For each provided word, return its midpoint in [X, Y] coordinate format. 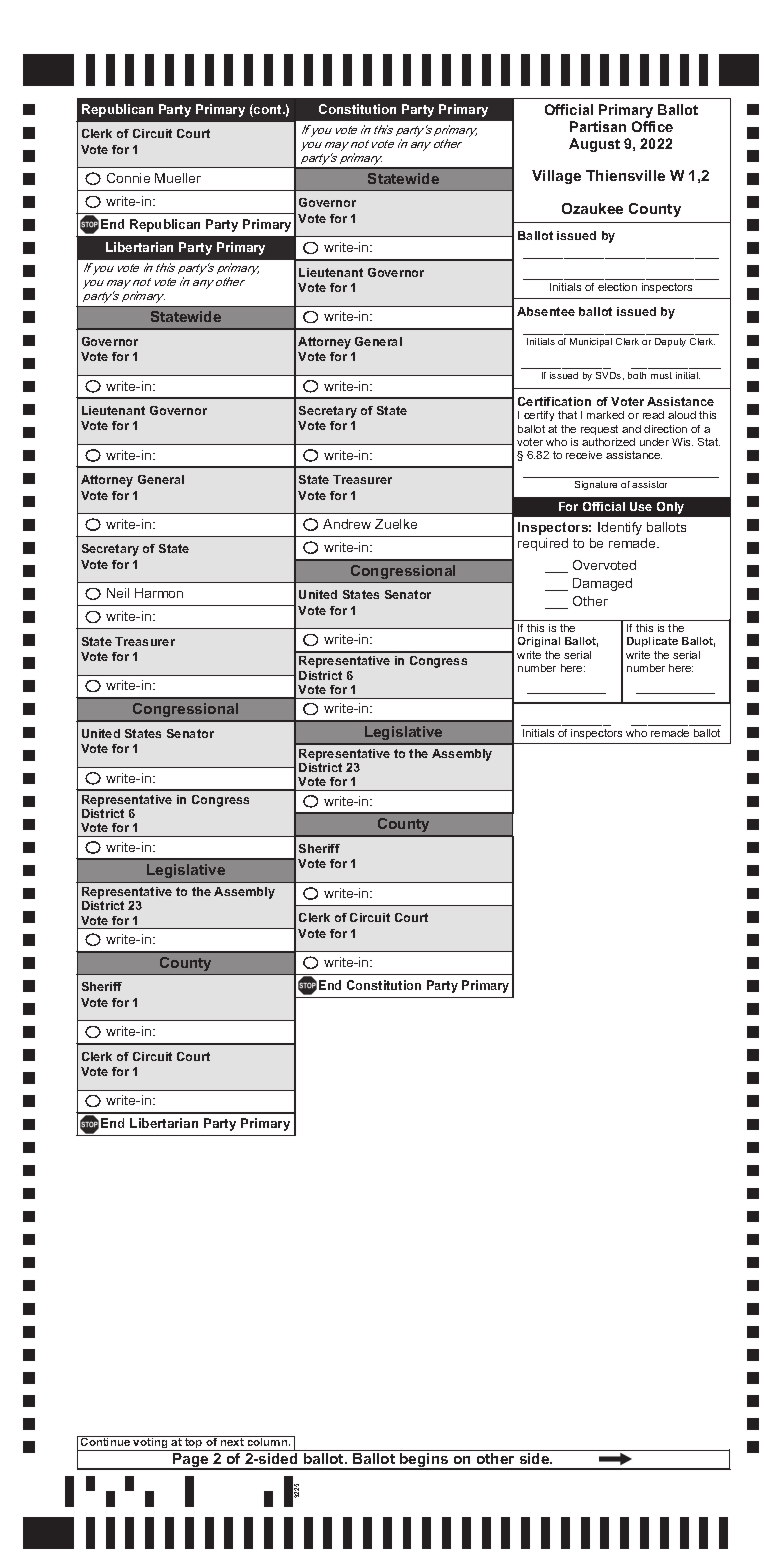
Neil [118, 593]
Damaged [602, 584]
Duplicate [652, 642]
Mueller [178, 178]
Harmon [159, 593]
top [194, 1443]
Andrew [347, 524]
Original [539, 642]
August [594, 145]
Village [556, 177]
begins [424, 1460]
